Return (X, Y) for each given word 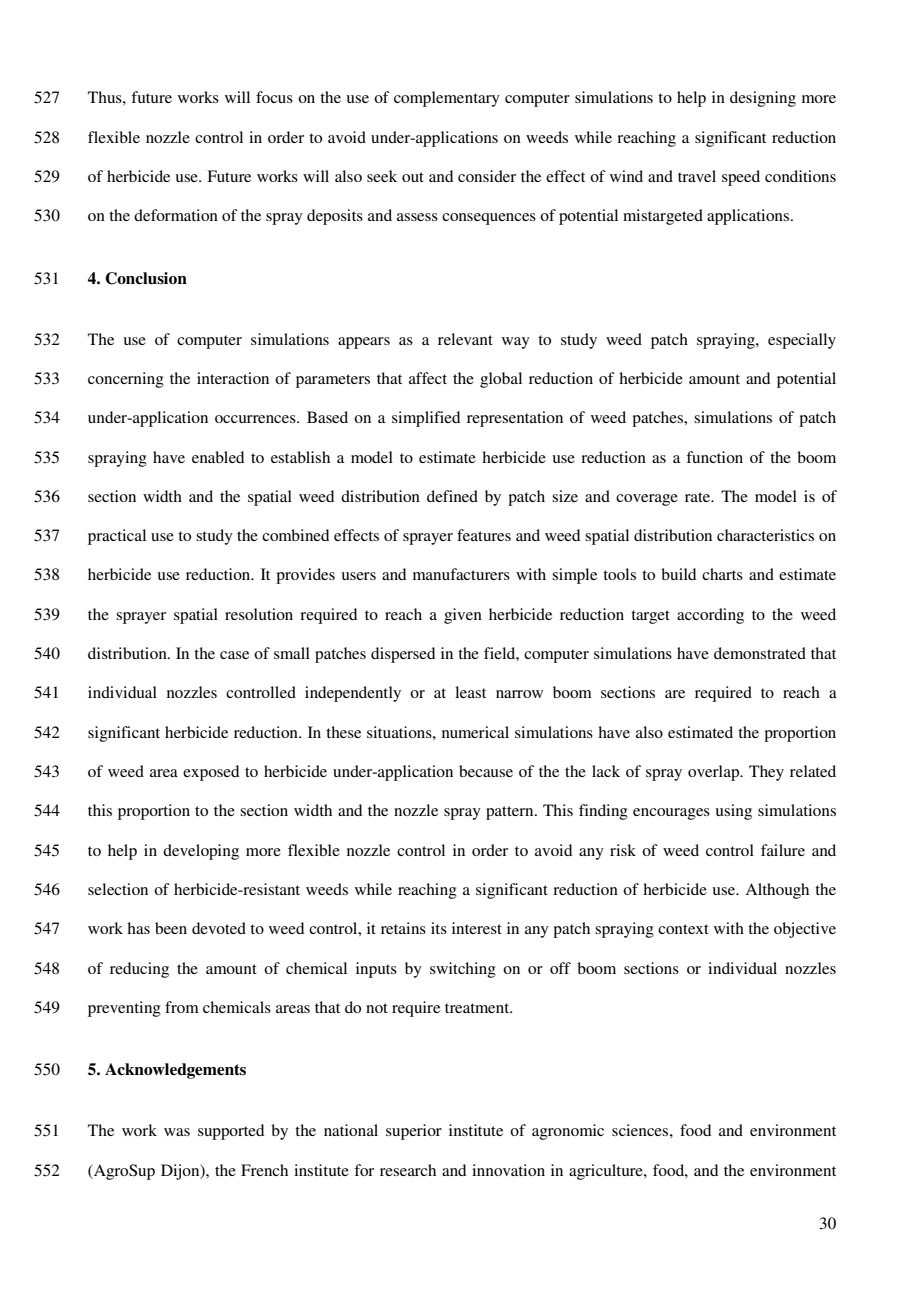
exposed (211, 773)
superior (414, 1132)
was (177, 1132)
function (714, 457)
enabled (218, 457)
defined (452, 496)
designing (763, 99)
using (734, 812)
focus (274, 97)
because (486, 771)
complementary (447, 99)
